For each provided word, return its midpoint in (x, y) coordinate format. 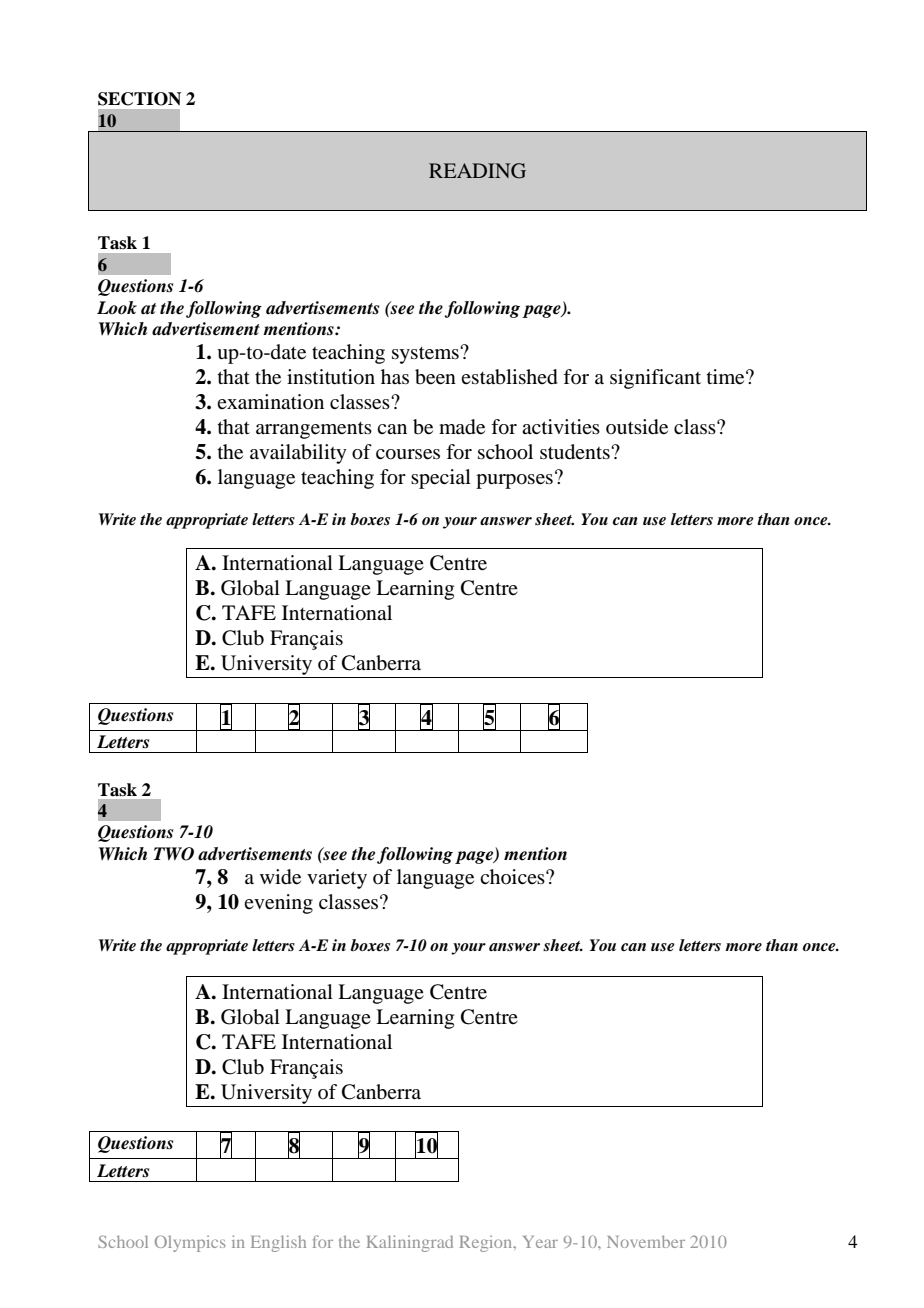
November (646, 1241)
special (441, 479)
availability (298, 454)
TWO (174, 854)
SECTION (139, 99)
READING (477, 171)
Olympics (190, 1243)
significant (655, 379)
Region (487, 1243)
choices (513, 876)
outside (637, 427)
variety (337, 879)
